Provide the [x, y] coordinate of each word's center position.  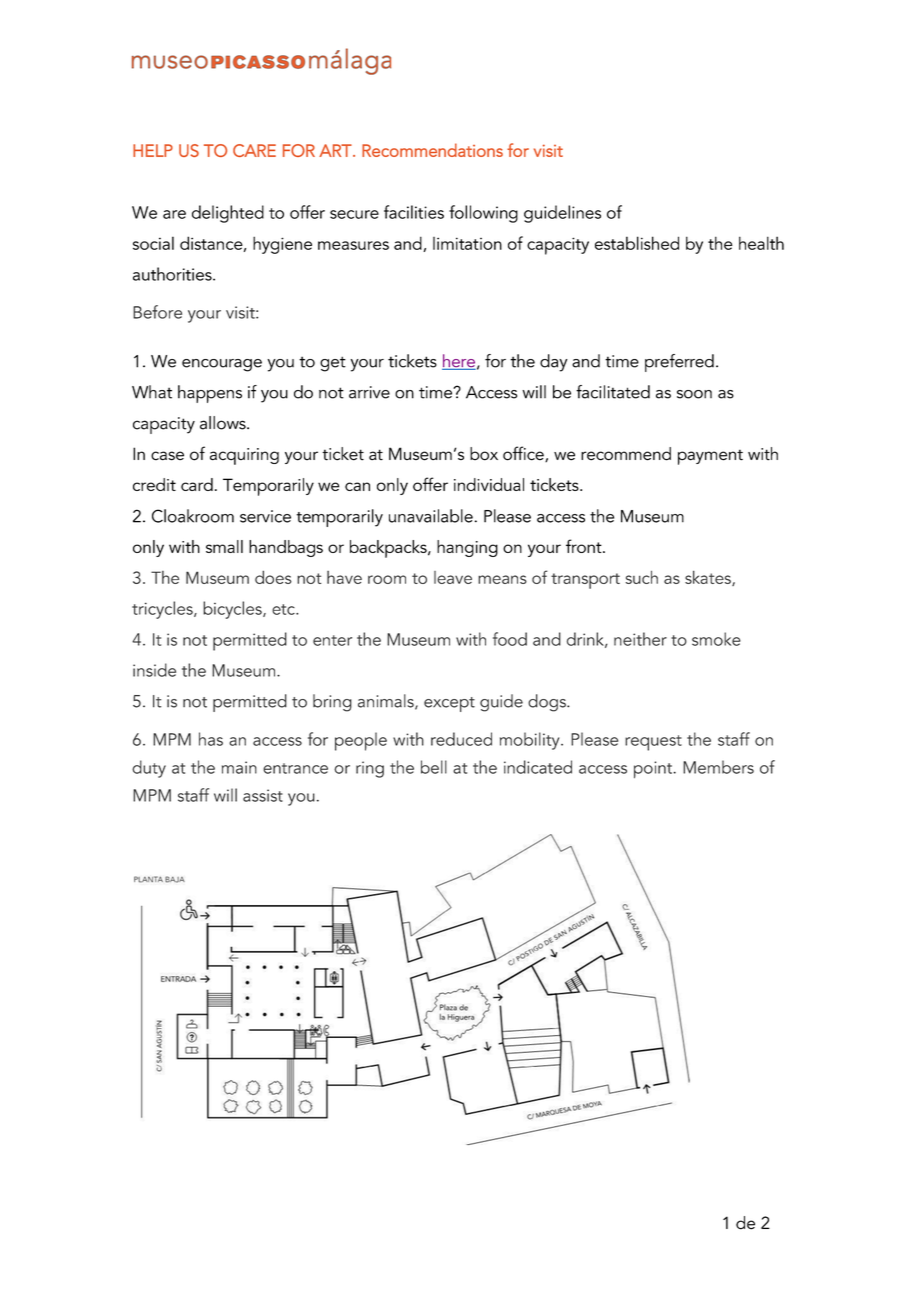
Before [157, 312]
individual [489, 484]
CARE [254, 150]
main [239, 767]
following [483, 214]
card [197, 484]
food [510, 639]
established [637, 243]
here [459, 362]
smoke [716, 639]
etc [284, 609]
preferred [679, 363]
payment [710, 457]
